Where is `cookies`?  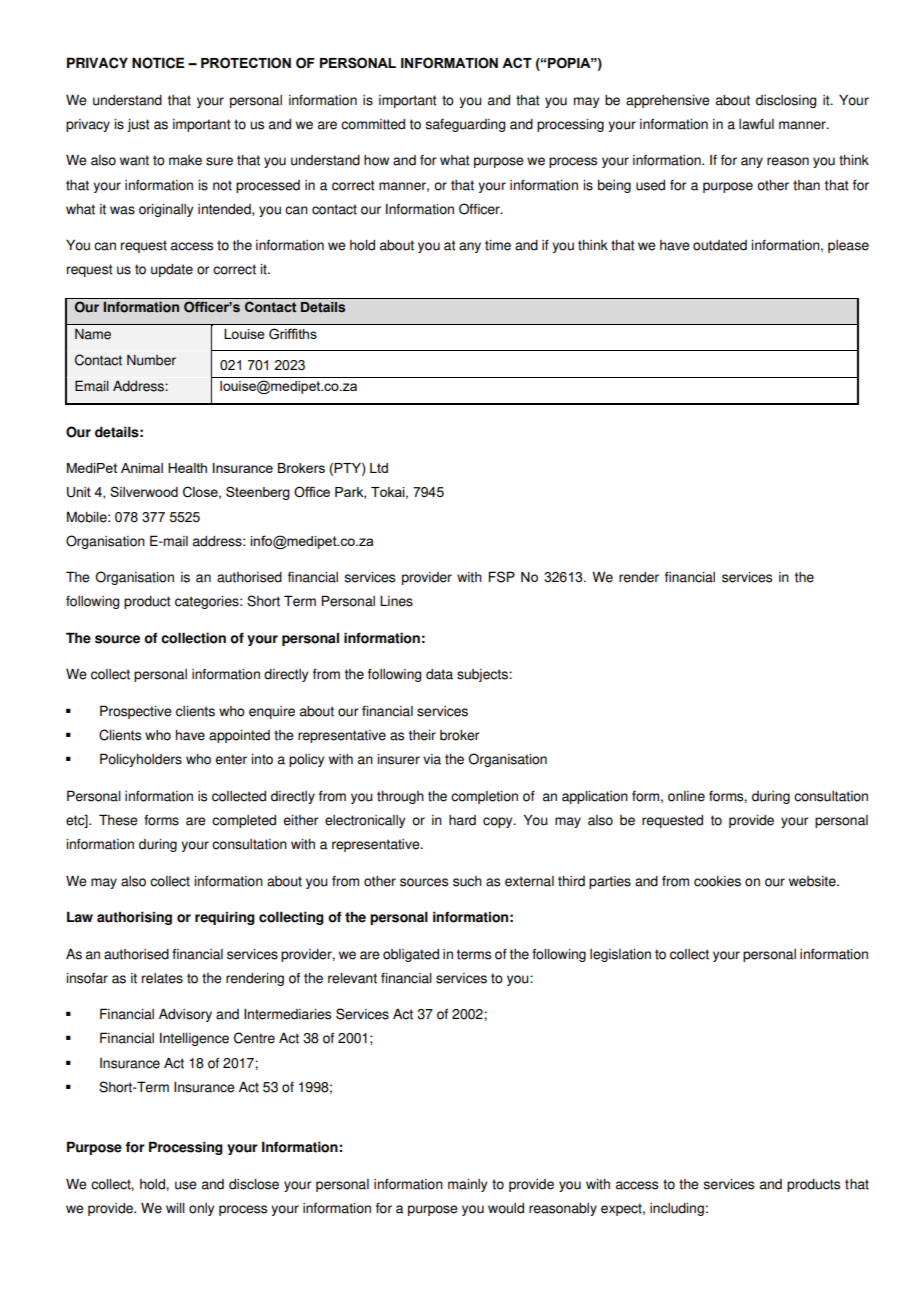 cookies is located at coordinates (717, 881).
